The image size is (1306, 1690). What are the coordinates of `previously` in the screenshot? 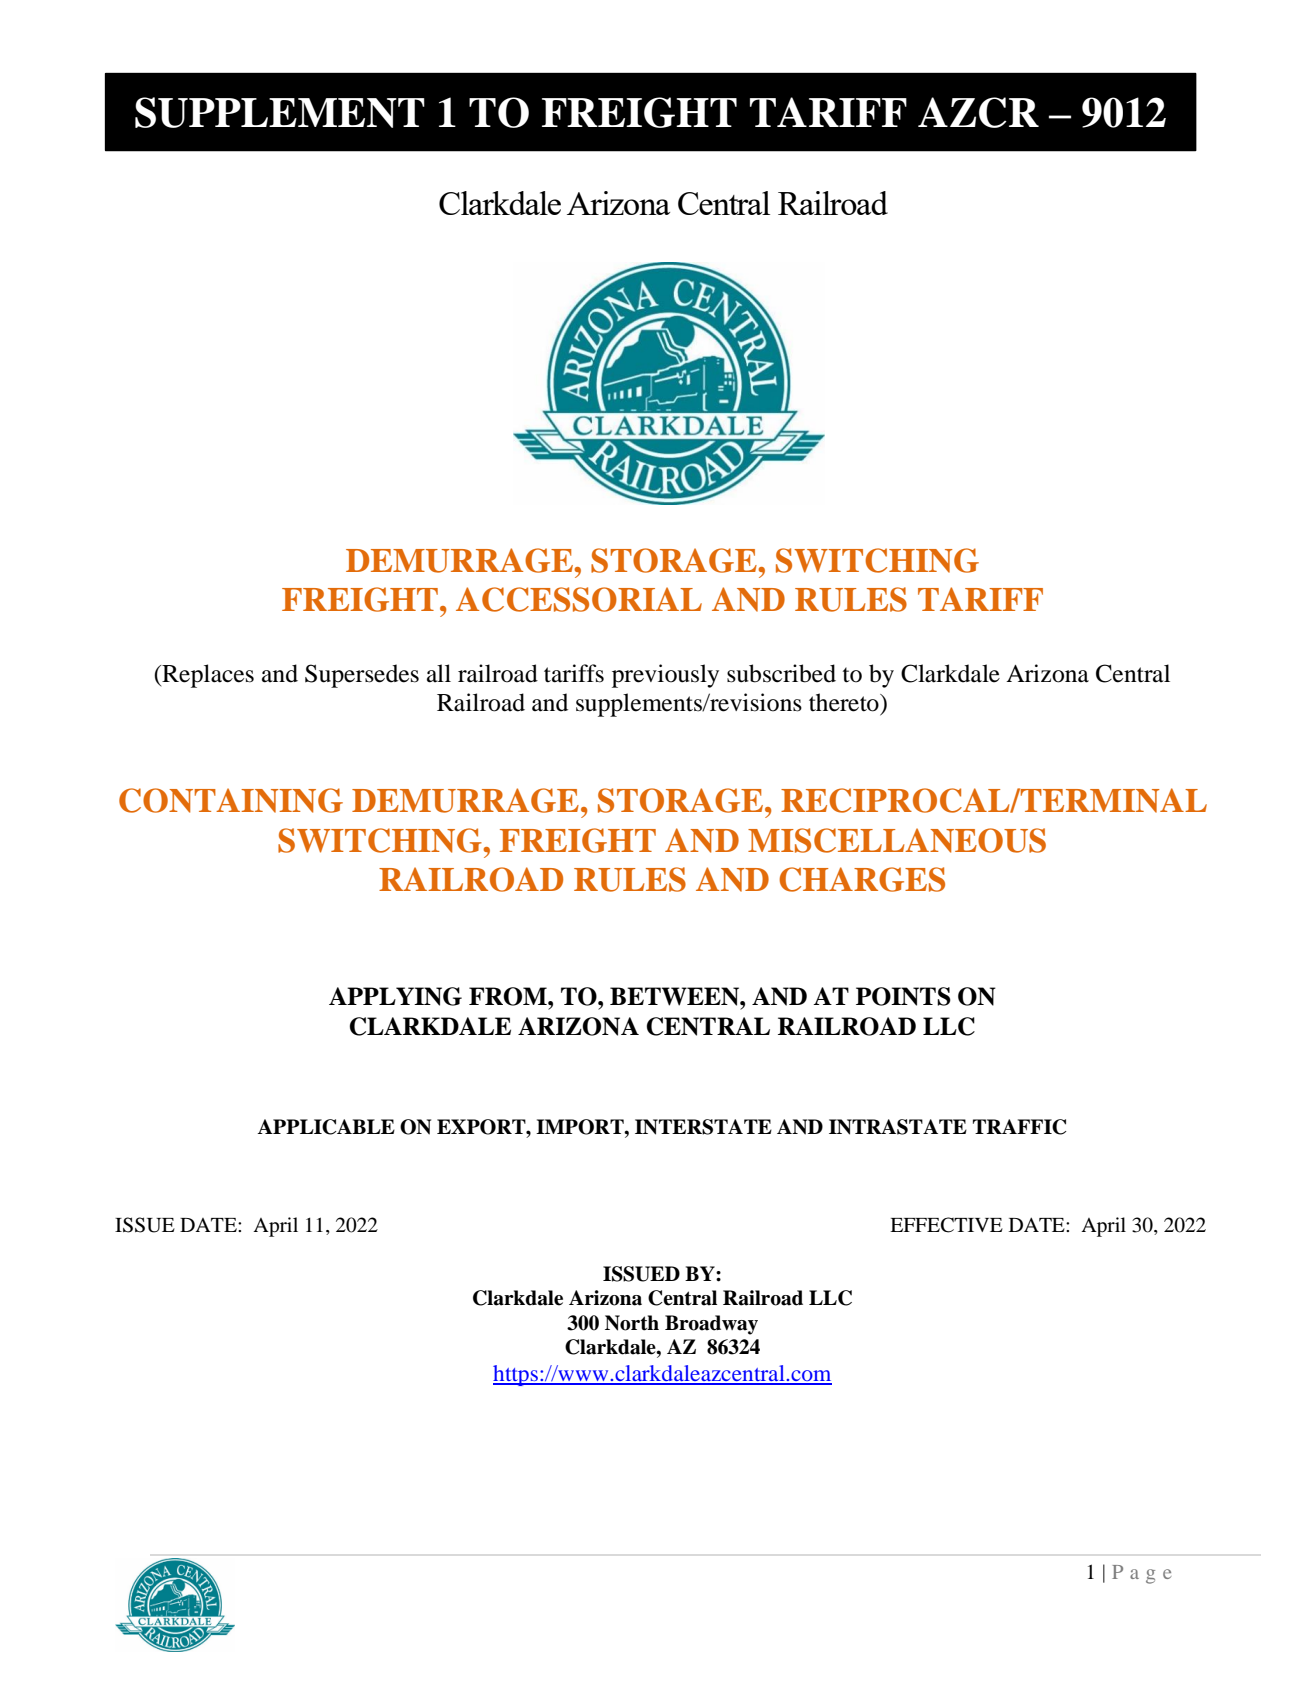 It's located at (665, 676).
